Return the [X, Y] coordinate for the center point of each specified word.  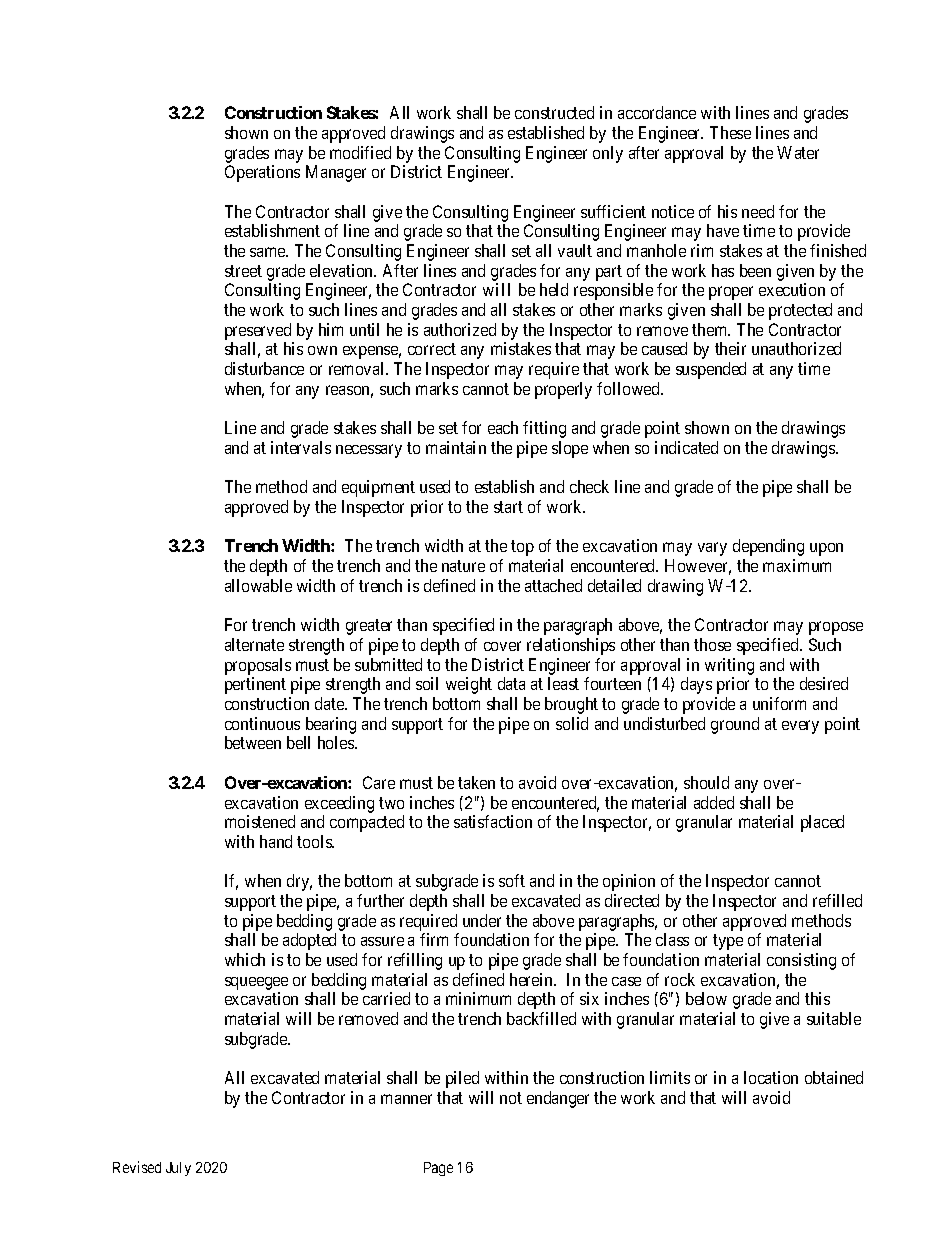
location [771, 1077]
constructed [554, 112]
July [178, 1169]
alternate [254, 644]
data [511, 683]
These [730, 132]
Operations [262, 173]
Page [438, 1169]
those [712, 644]
